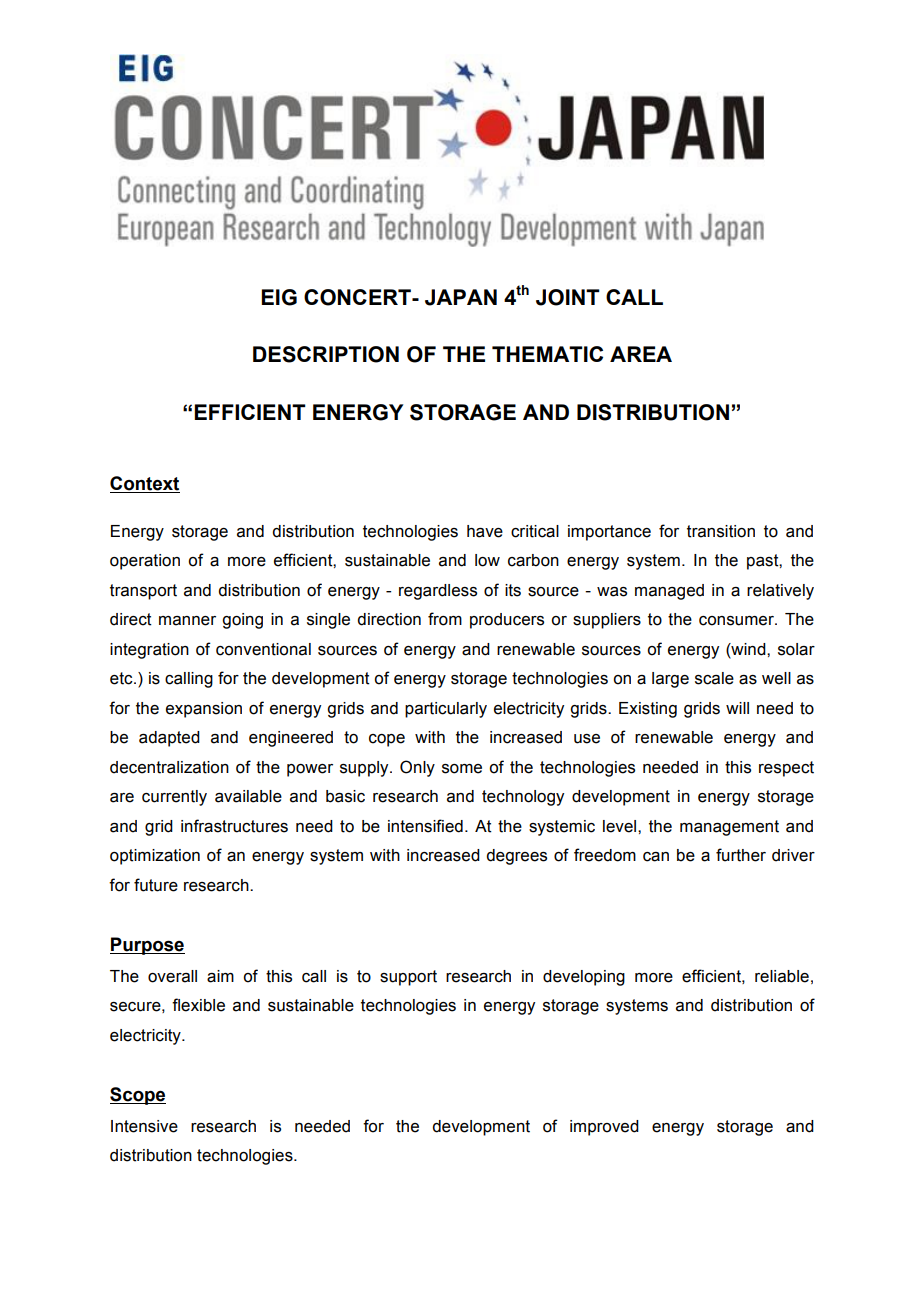 The image size is (924, 1308). What do you see at coordinates (446, 710) in the screenshot?
I see `particularly` at bounding box center [446, 710].
